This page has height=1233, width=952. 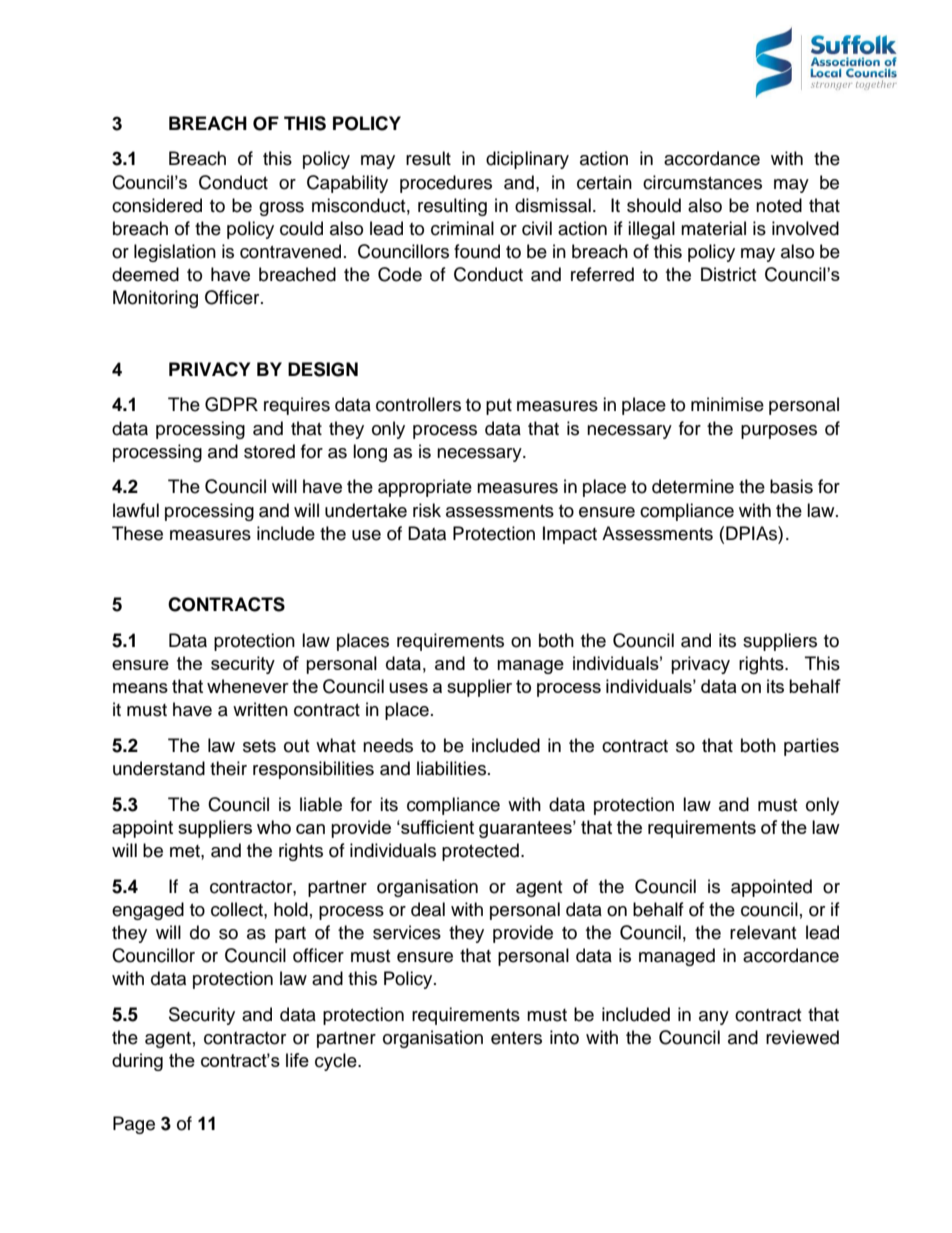 What do you see at coordinates (427, 510) in the page?
I see `risk` at bounding box center [427, 510].
